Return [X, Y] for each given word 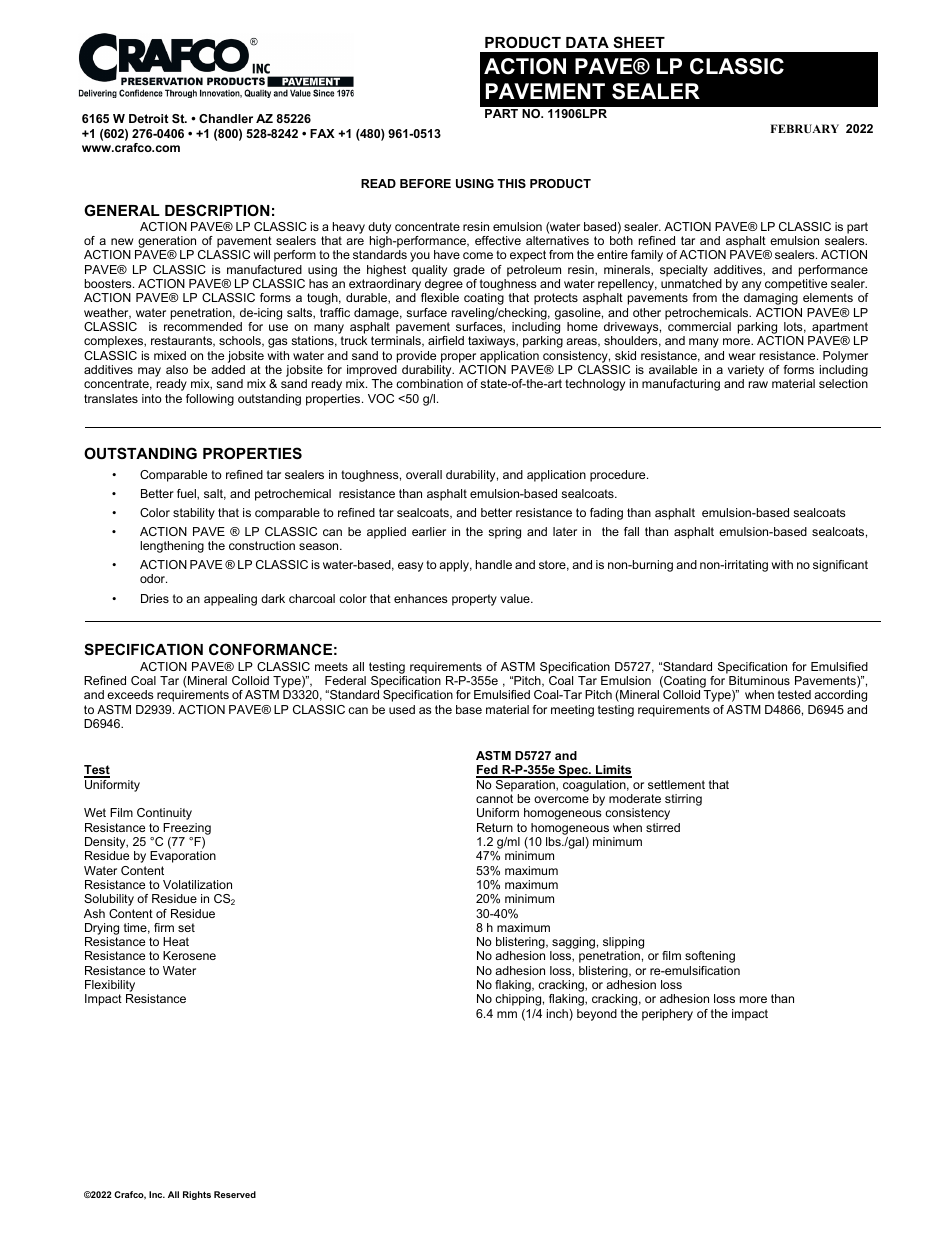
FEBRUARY [805, 128]
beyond [597, 1015]
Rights [197, 1195]
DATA [587, 42]
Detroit [149, 118]
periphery [667, 1015]
